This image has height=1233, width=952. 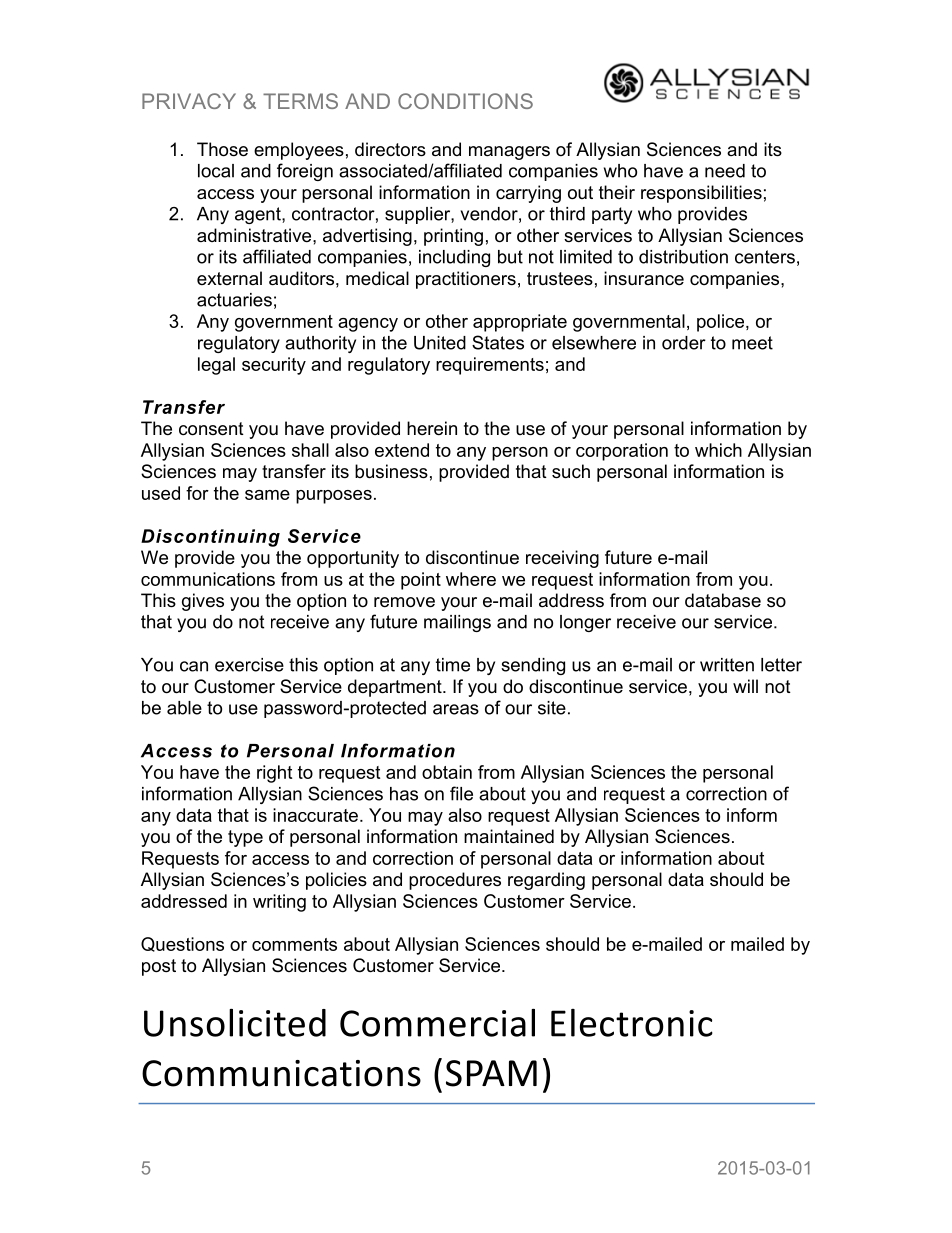 What do you see at coordinates (222, 149) in the image?
I see `Those` at bounding box center [222, 149].
